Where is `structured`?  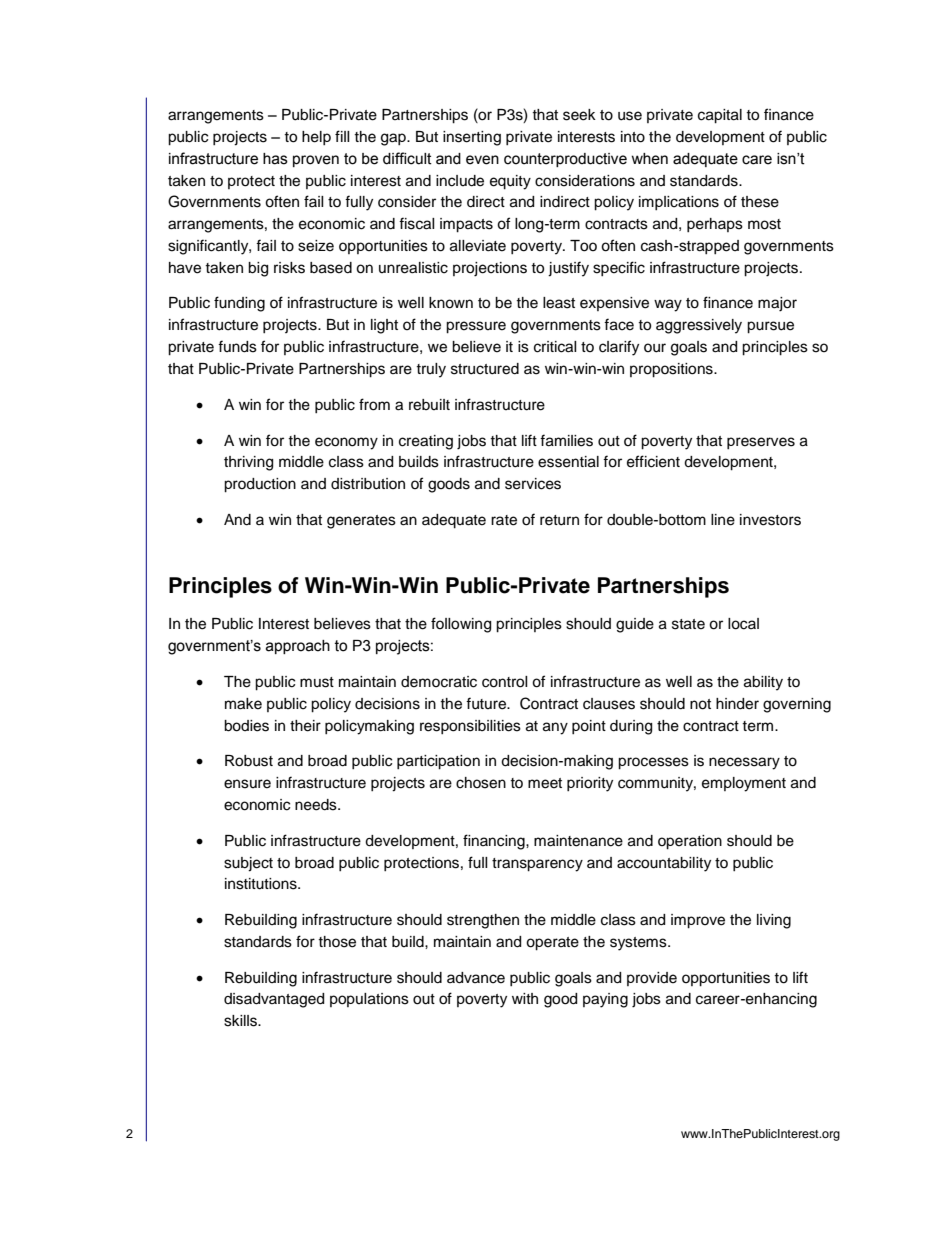 structured is located at coordinates (485, 369).
